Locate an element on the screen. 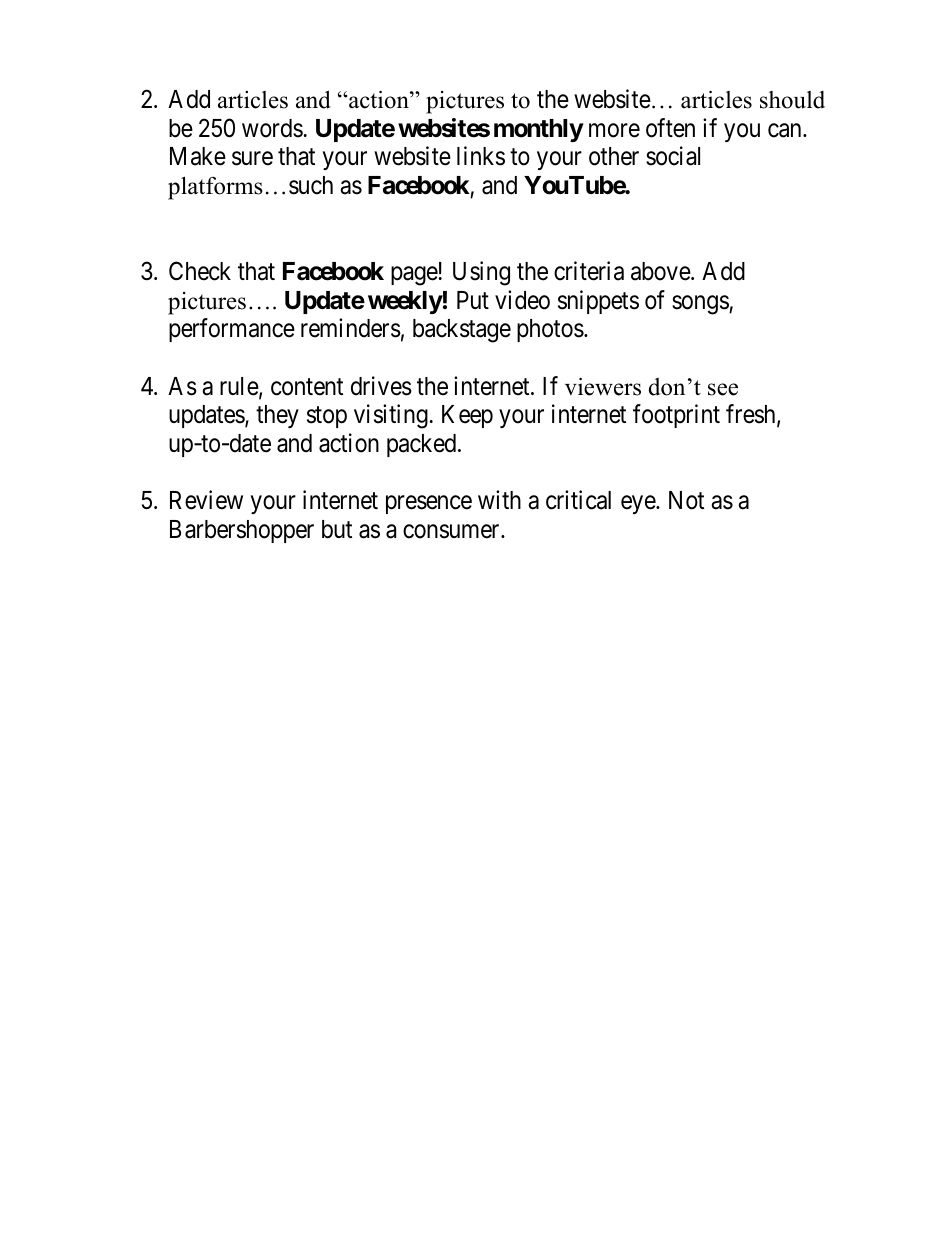  often is located at coordinates (670, 128).
